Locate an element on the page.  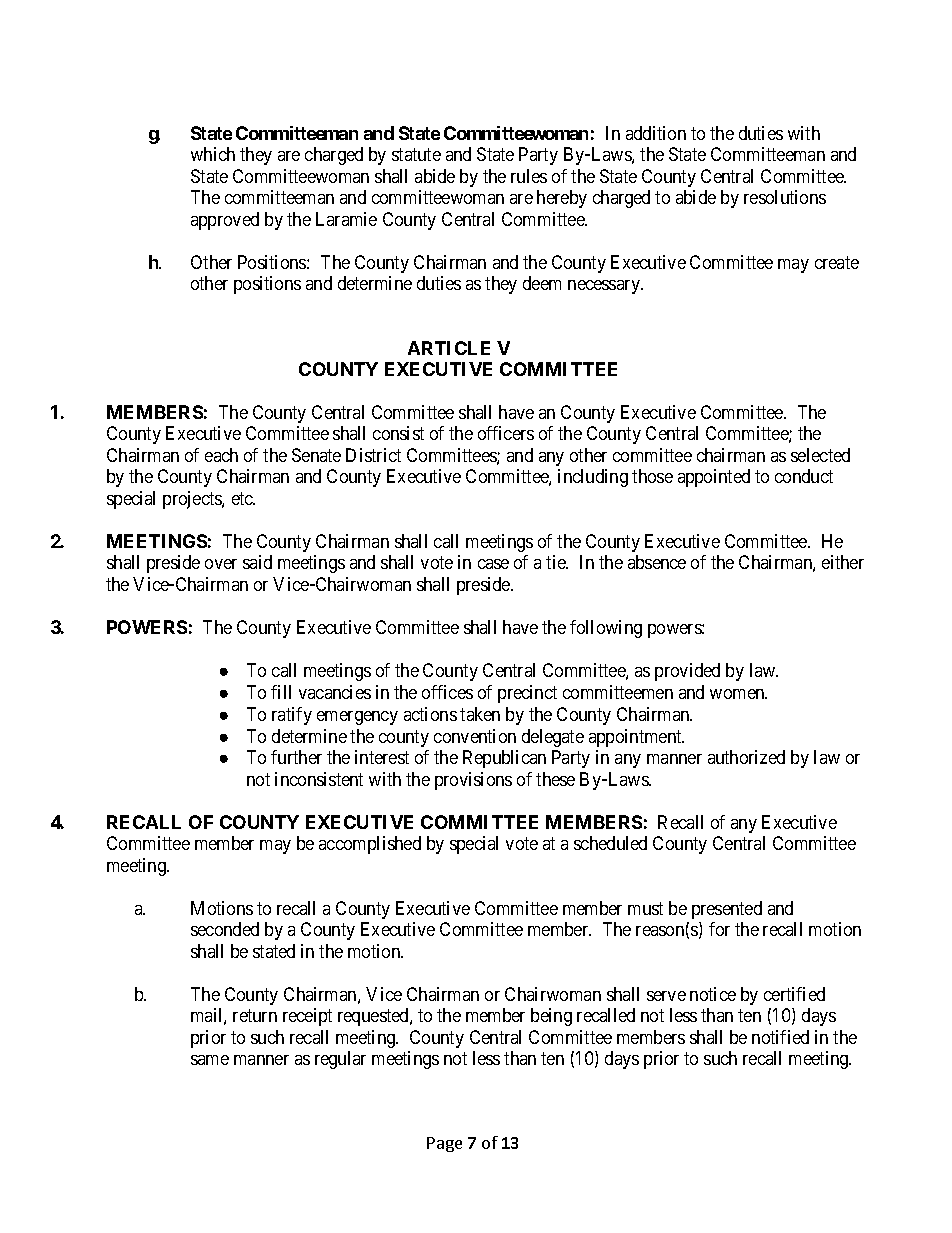
notified is located at coordinates (780, 1037).
